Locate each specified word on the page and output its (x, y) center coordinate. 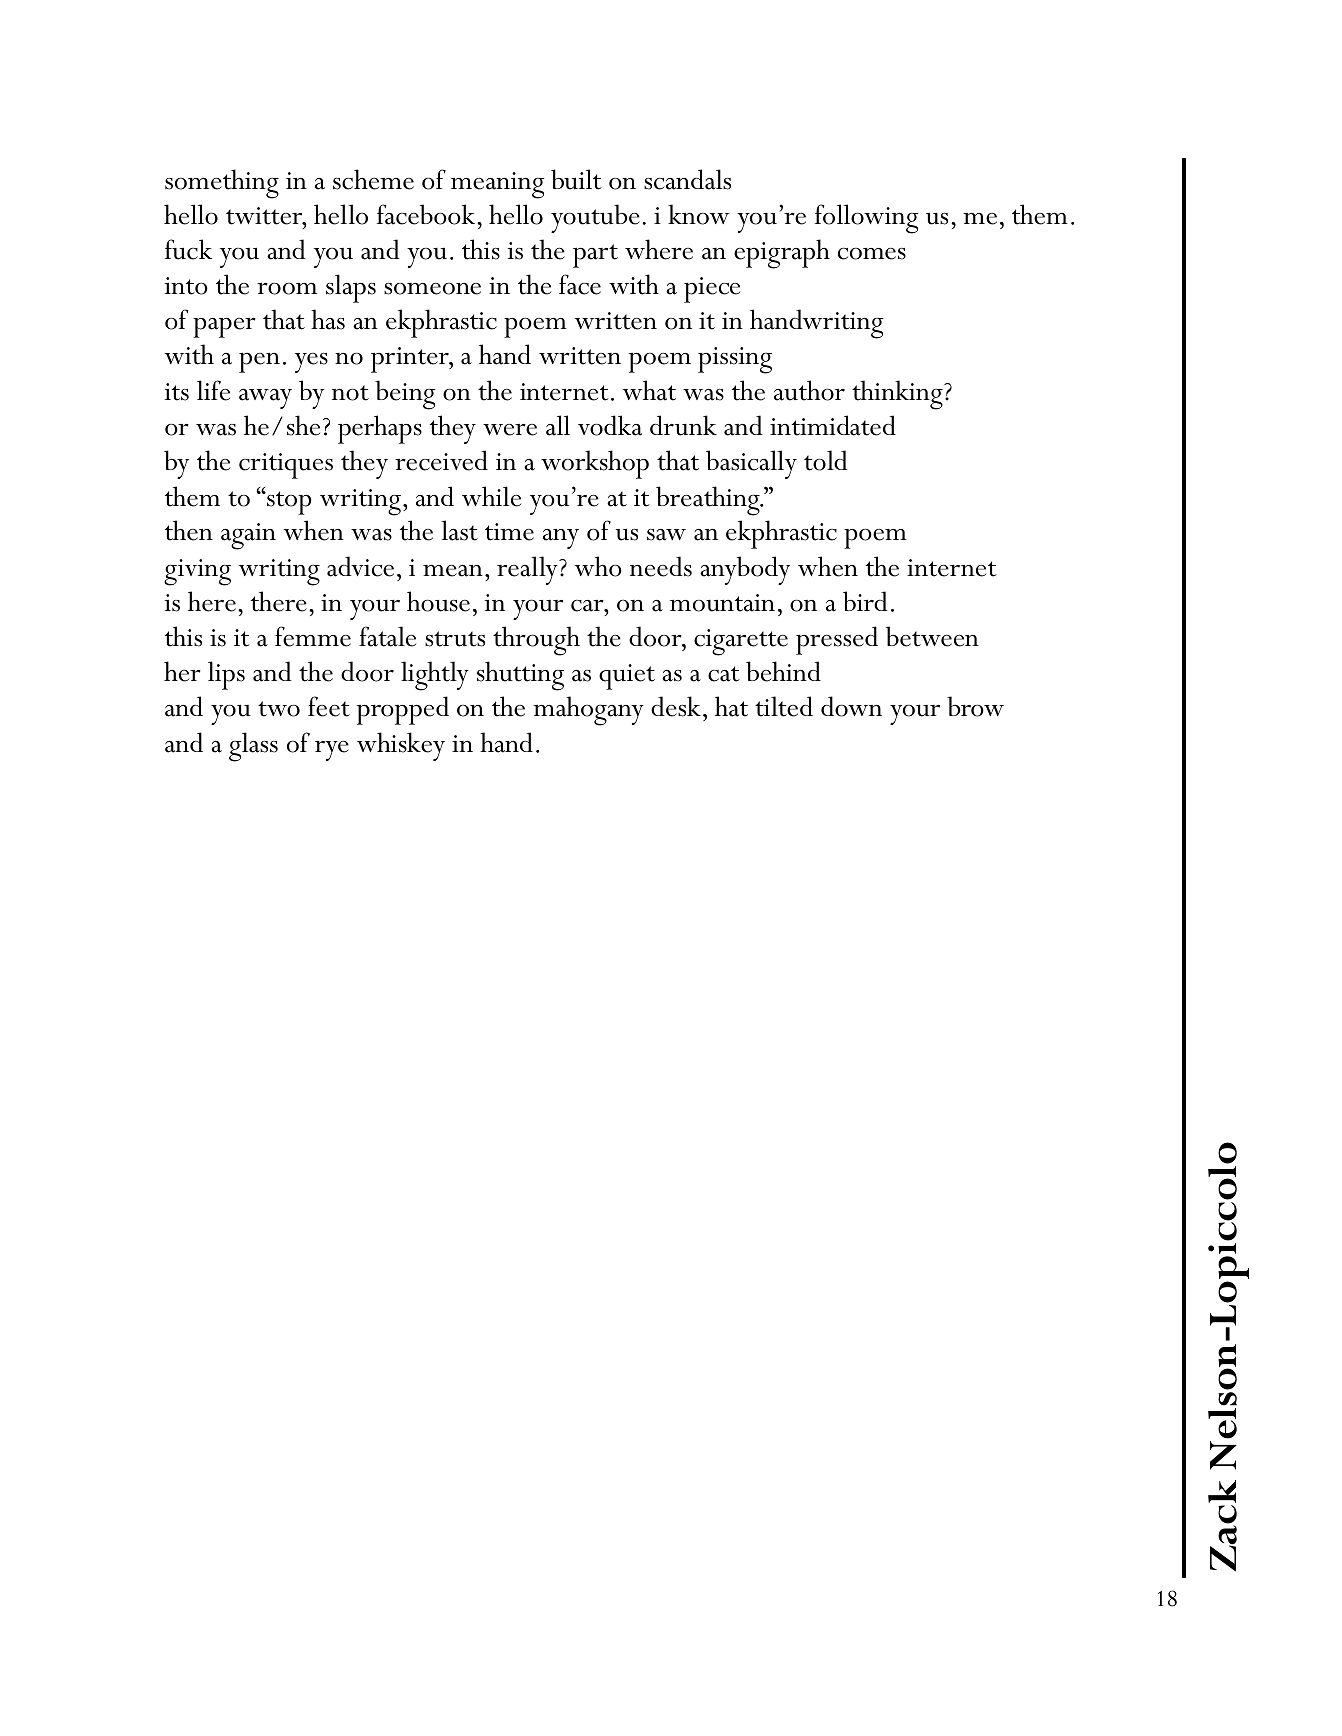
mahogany (588, 711)
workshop (595, 464)
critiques (286, 466)
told (826, 460)
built (576, 179)
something (222, 184)
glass (253, 747)
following (867, 219)
